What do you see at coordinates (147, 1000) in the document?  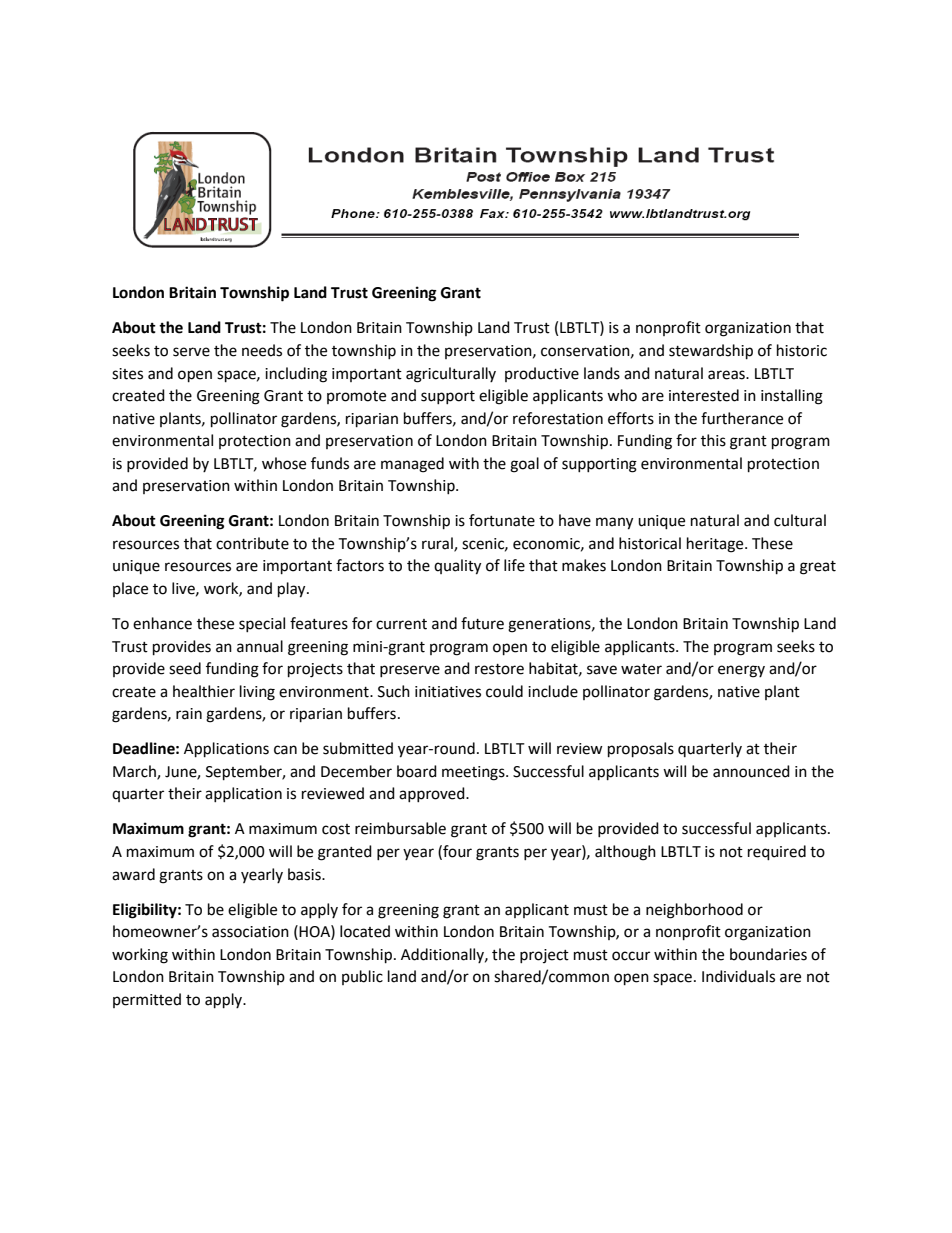 I see `permitted` at bounding box center [147, 1000].
